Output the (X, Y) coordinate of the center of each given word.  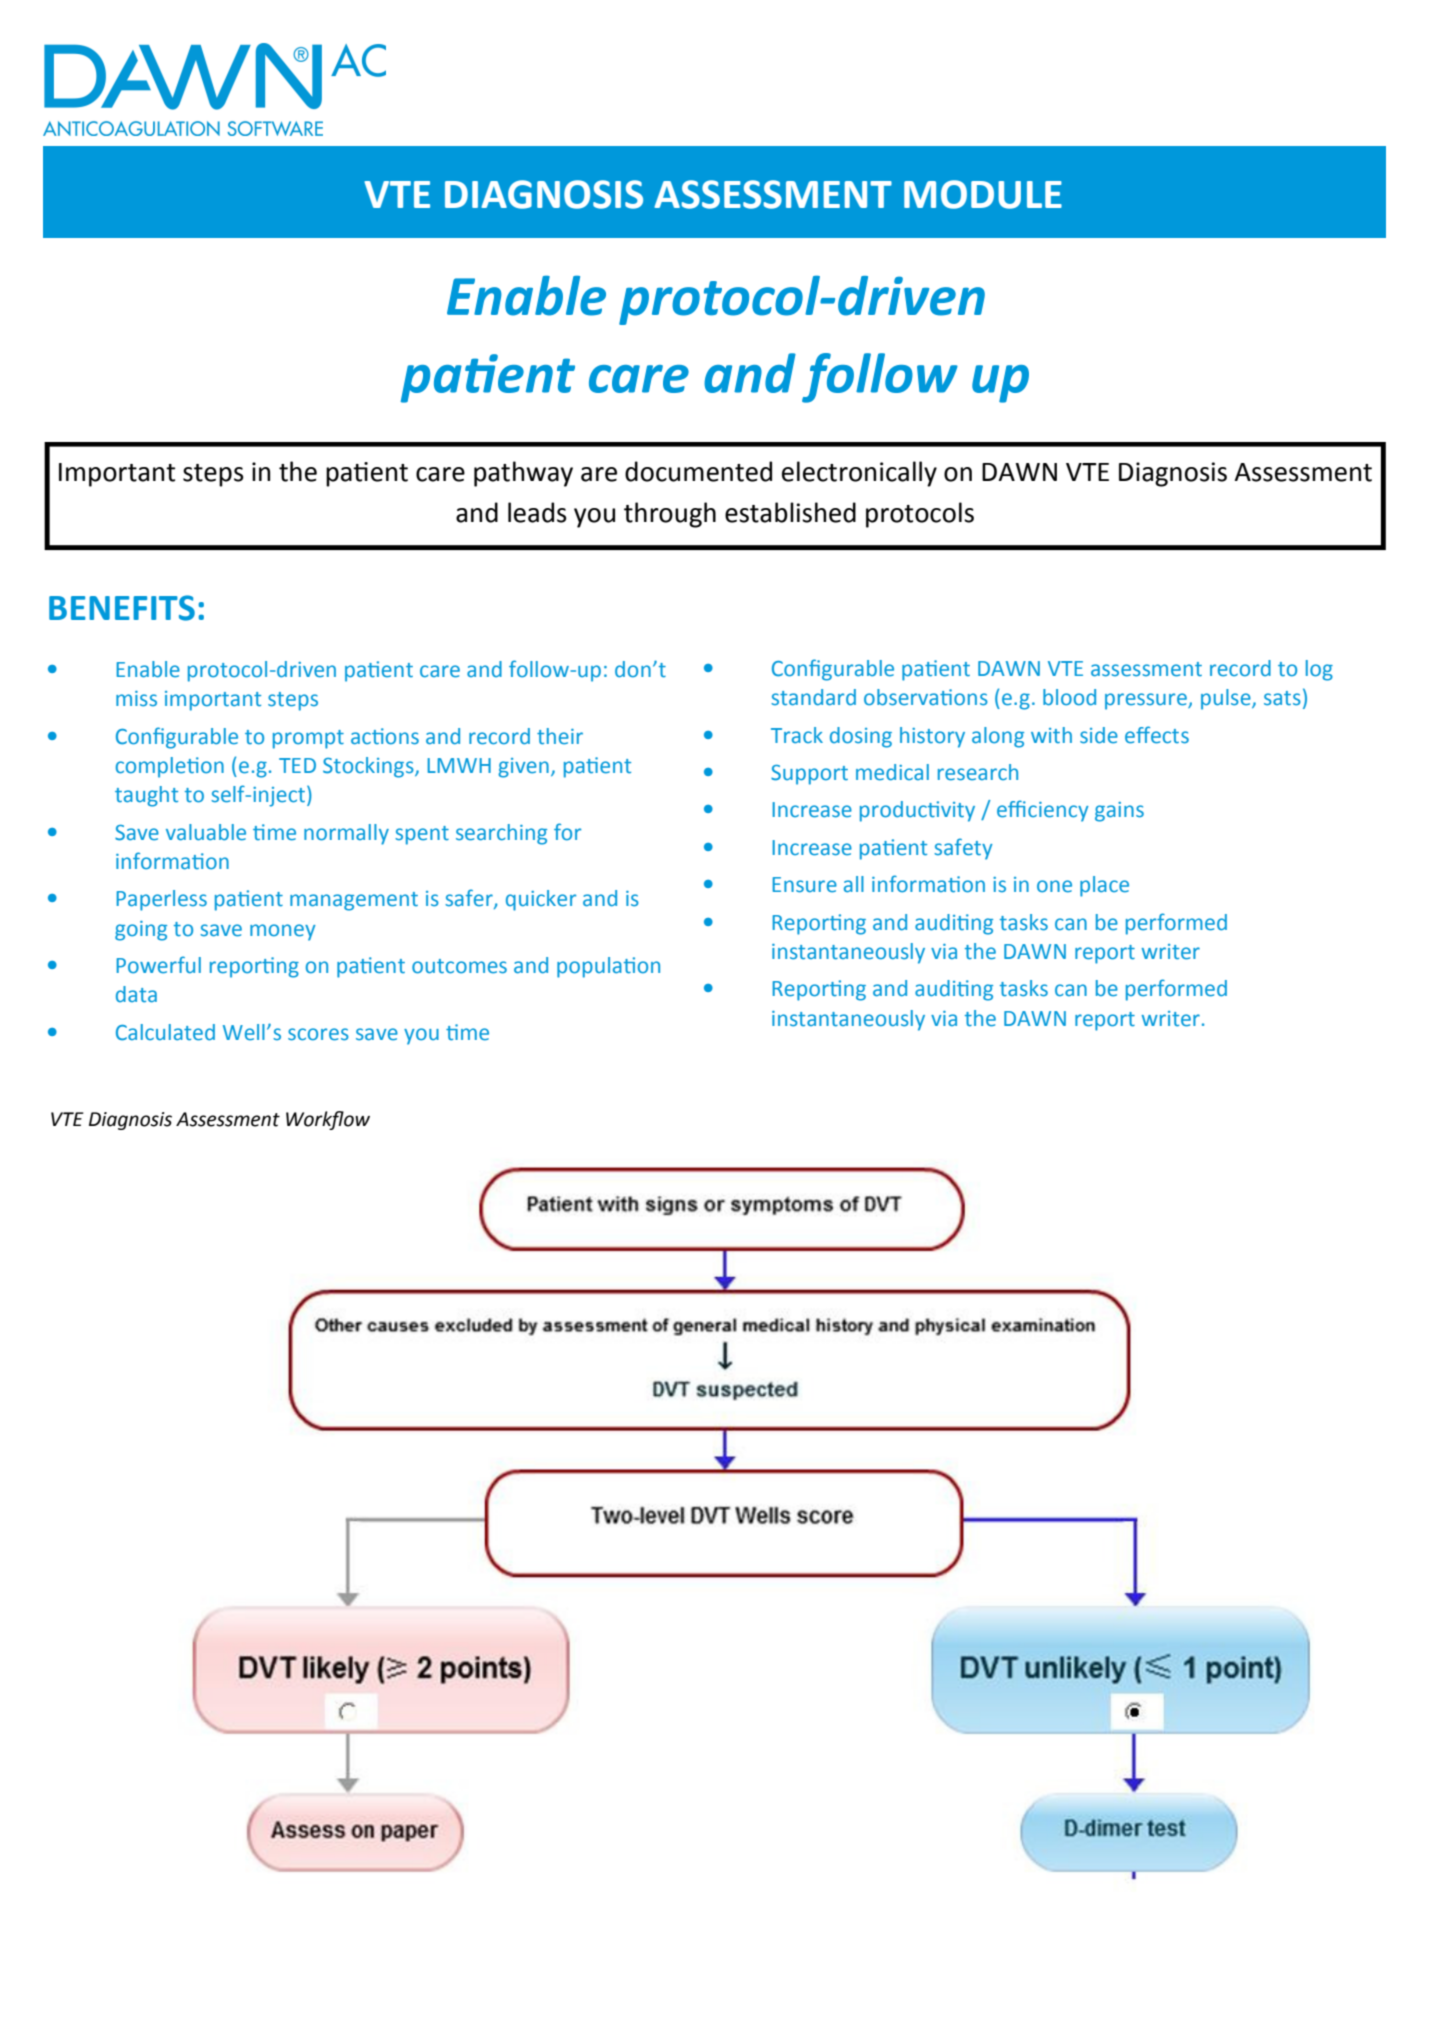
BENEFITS (122, 608)
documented (698, 471)
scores (318, 1034)
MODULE (983, 194)
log (1319, 670)
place (1104, 886)
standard (813, 697)
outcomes (459, 966)
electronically (859, 474)
